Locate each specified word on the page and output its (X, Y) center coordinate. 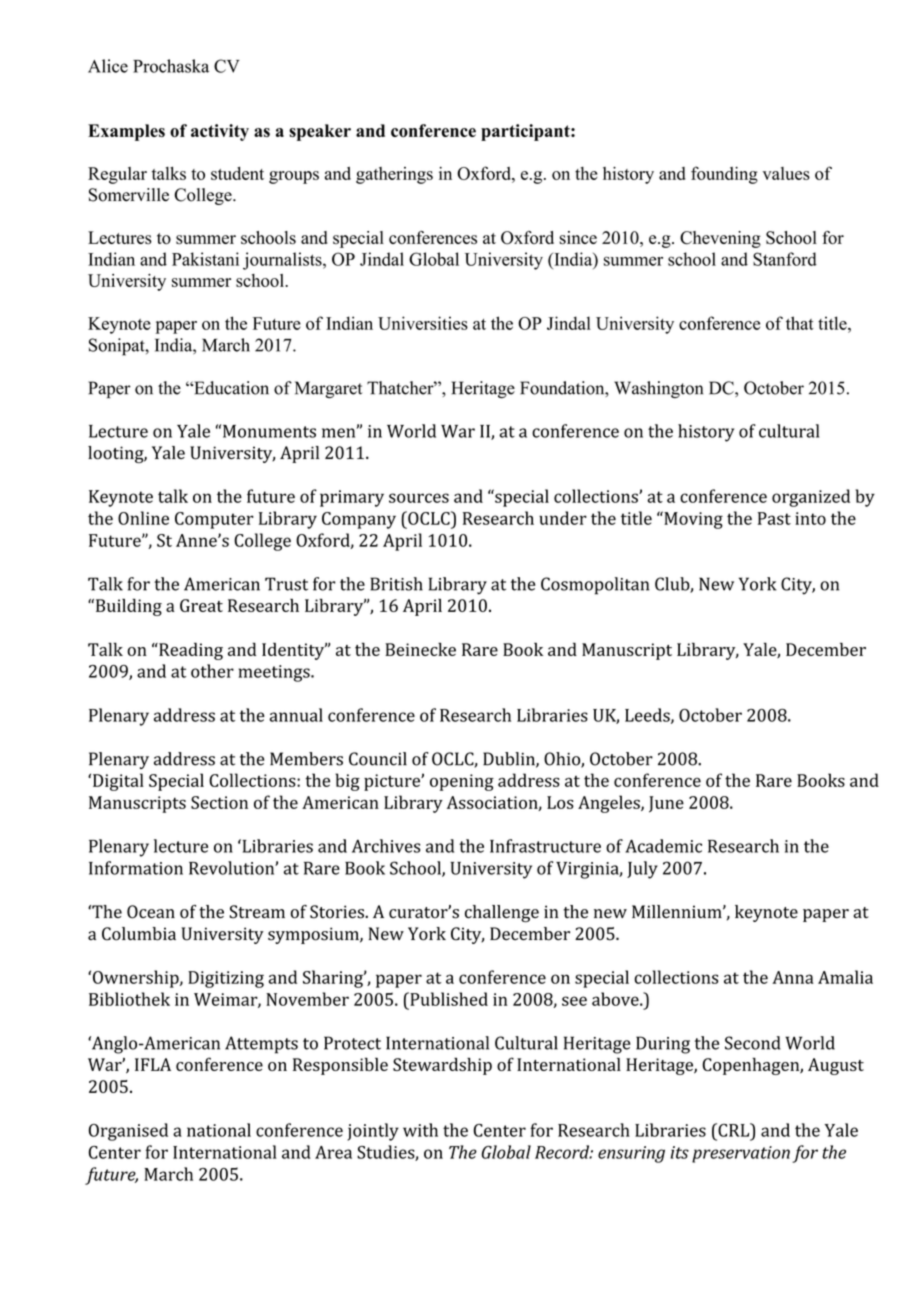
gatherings (394, 175)
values (786, 173)
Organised (128, 1132)
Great (201, 605)
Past (774, 518)
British (396, 584)
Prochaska (171, 66)
